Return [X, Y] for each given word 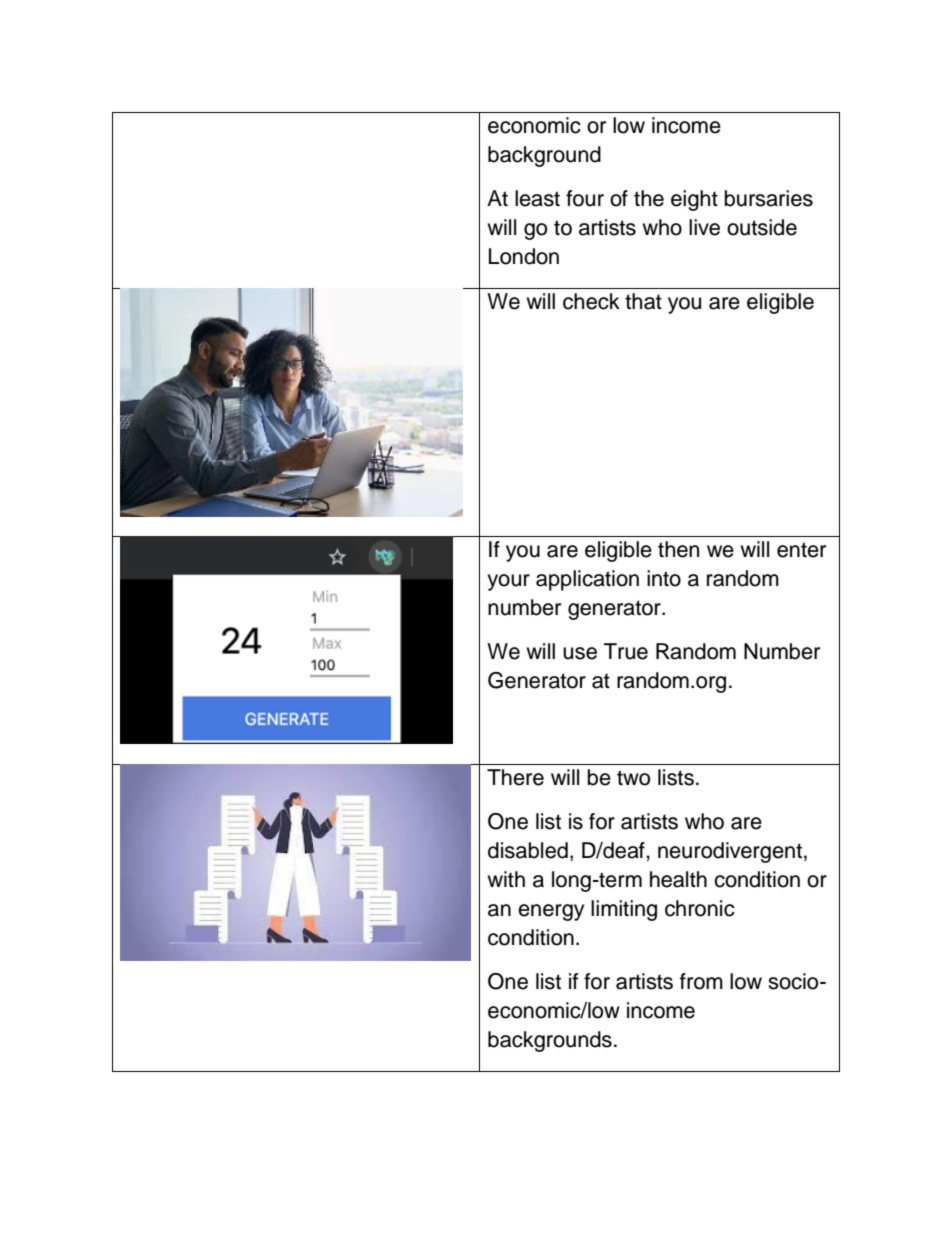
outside [762, 227]
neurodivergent [730, 852]
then [678, 549]
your [508, 582]
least [537, 198]
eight [694, 200]
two [633, 778]
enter [801, 550]
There [515, 777]
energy [551, 912]
